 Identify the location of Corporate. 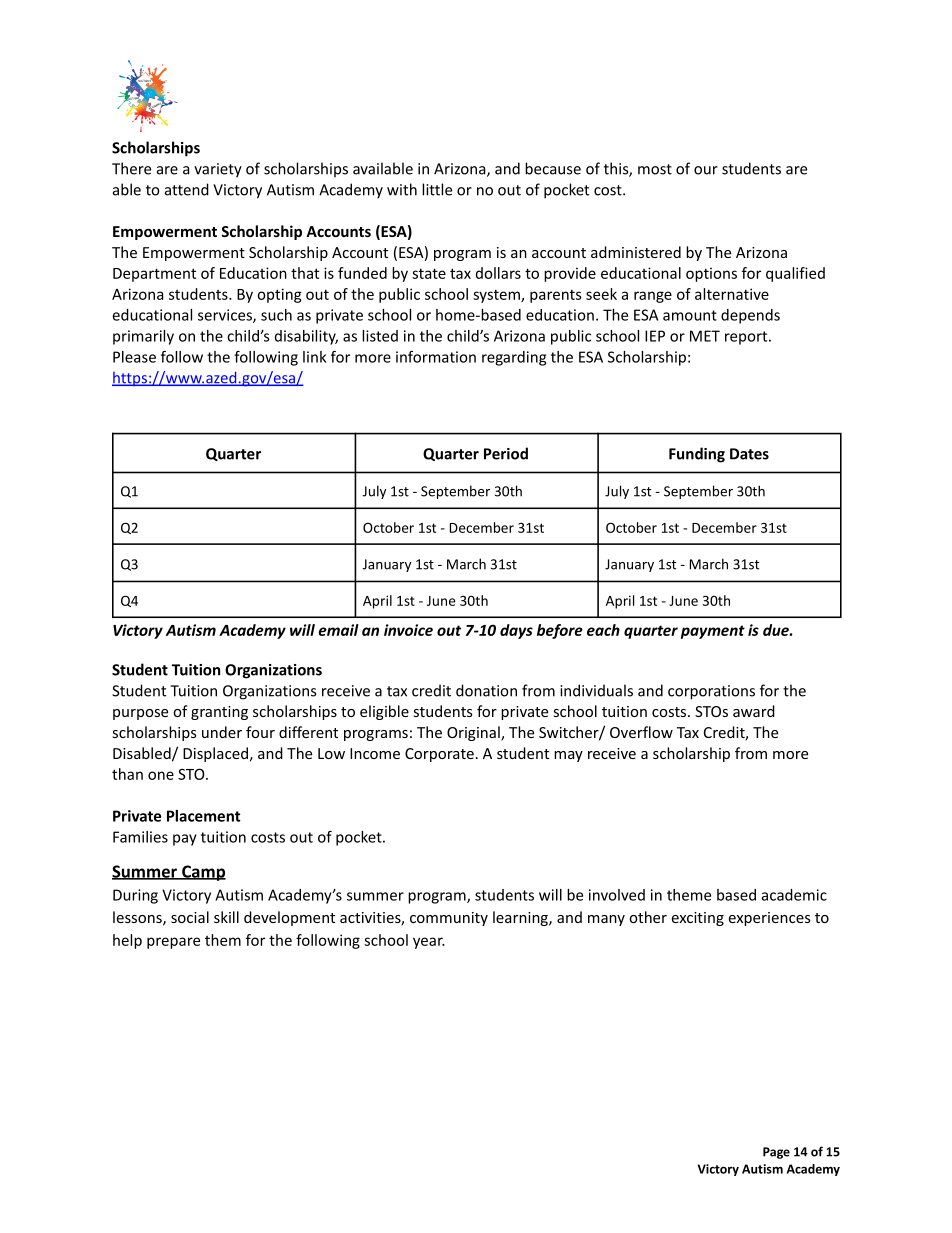
(439, 755).
